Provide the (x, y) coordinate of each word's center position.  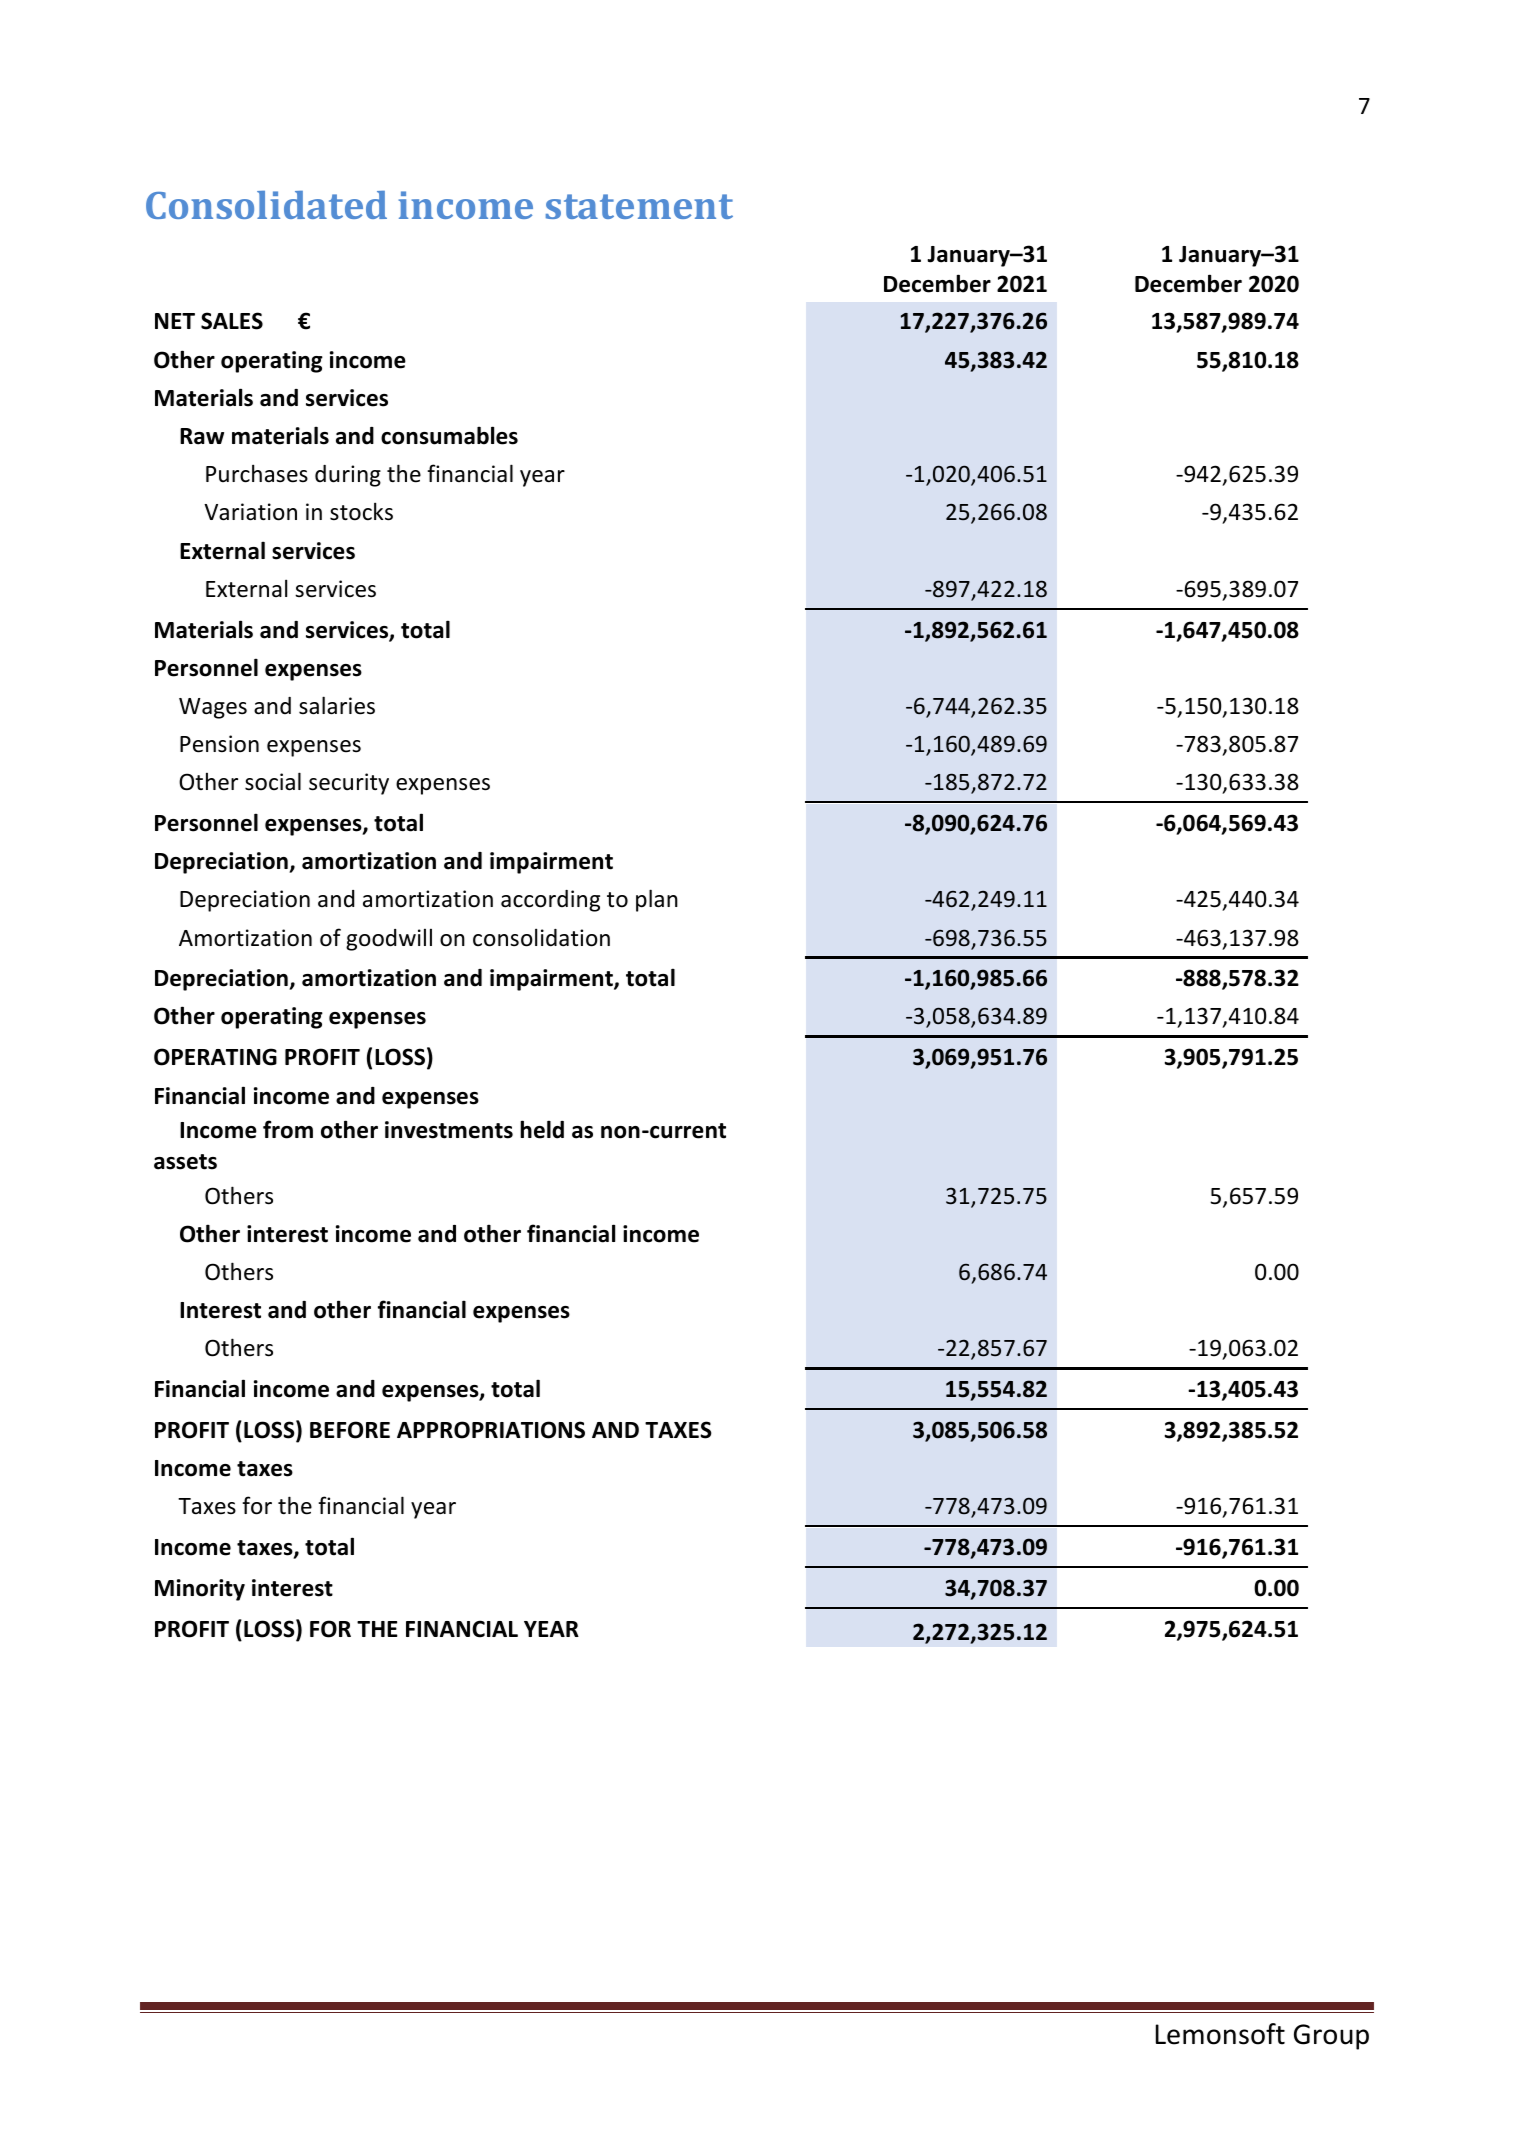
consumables (449, 435)
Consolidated (266, 205)
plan (657, 900)
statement (639, 206)
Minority (200, 1590)
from (288, 1129)
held (542, 1129)
